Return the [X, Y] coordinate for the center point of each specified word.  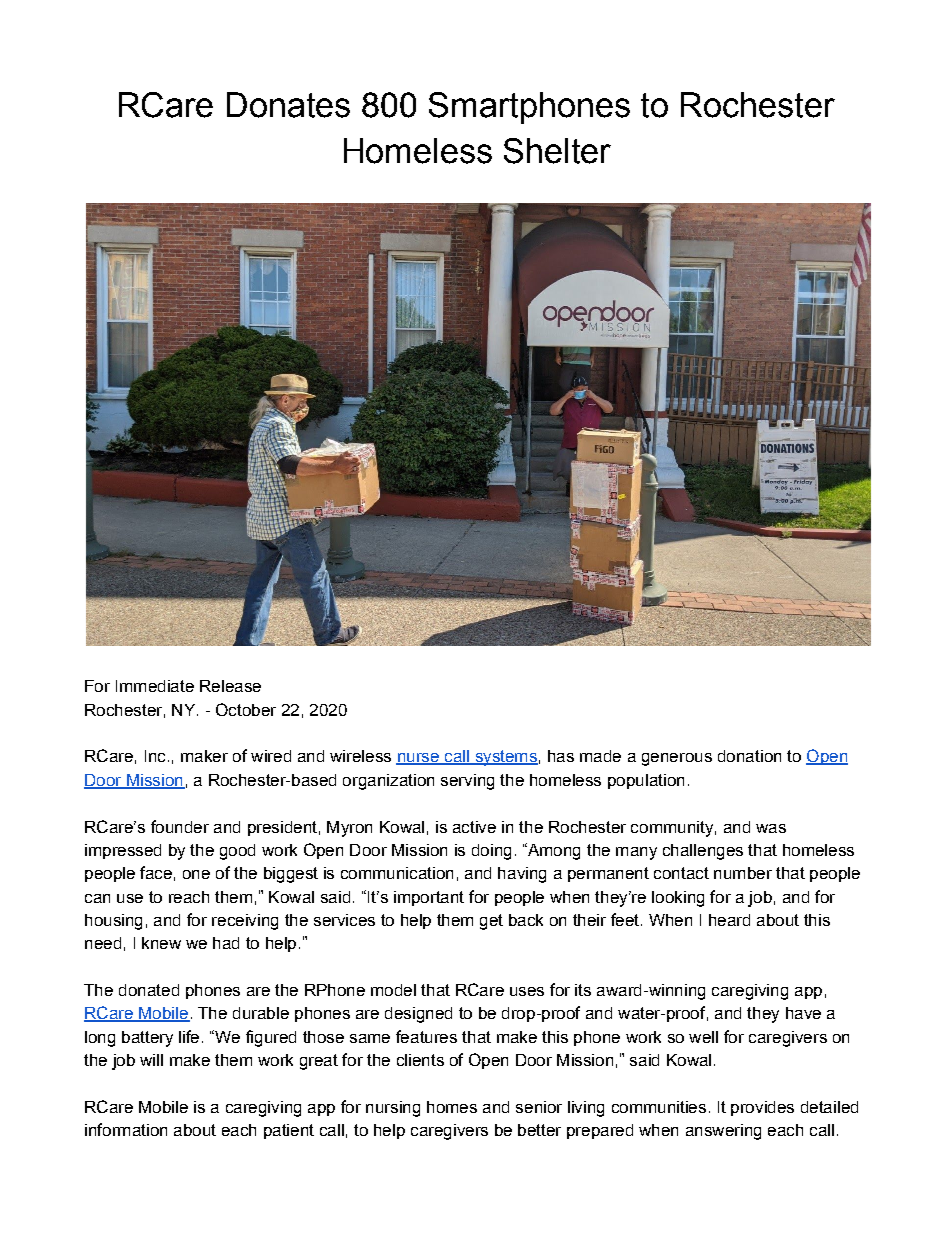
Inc [155, 756]
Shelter [557, 151]
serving [467, 782]
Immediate [155, 686]
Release [230, 686]
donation [749, 756]
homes [452, 1107]
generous [677, 759]
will [151, 1060]
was [771, 828]
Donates [288, 105]
